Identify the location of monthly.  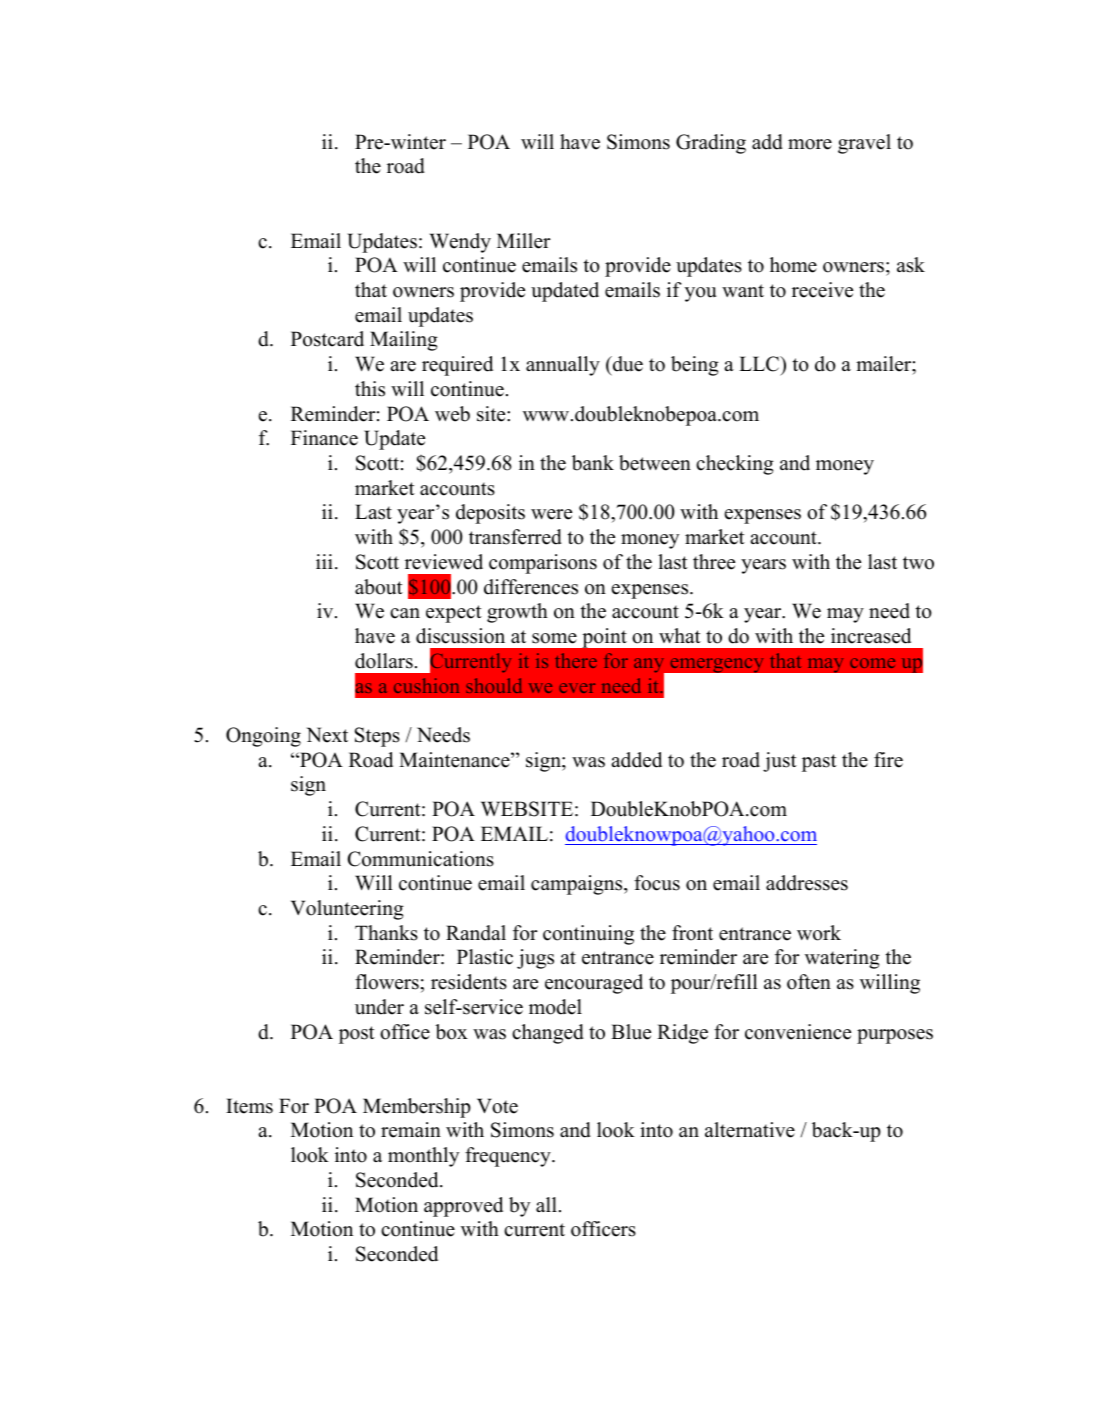
(423, 1157).
